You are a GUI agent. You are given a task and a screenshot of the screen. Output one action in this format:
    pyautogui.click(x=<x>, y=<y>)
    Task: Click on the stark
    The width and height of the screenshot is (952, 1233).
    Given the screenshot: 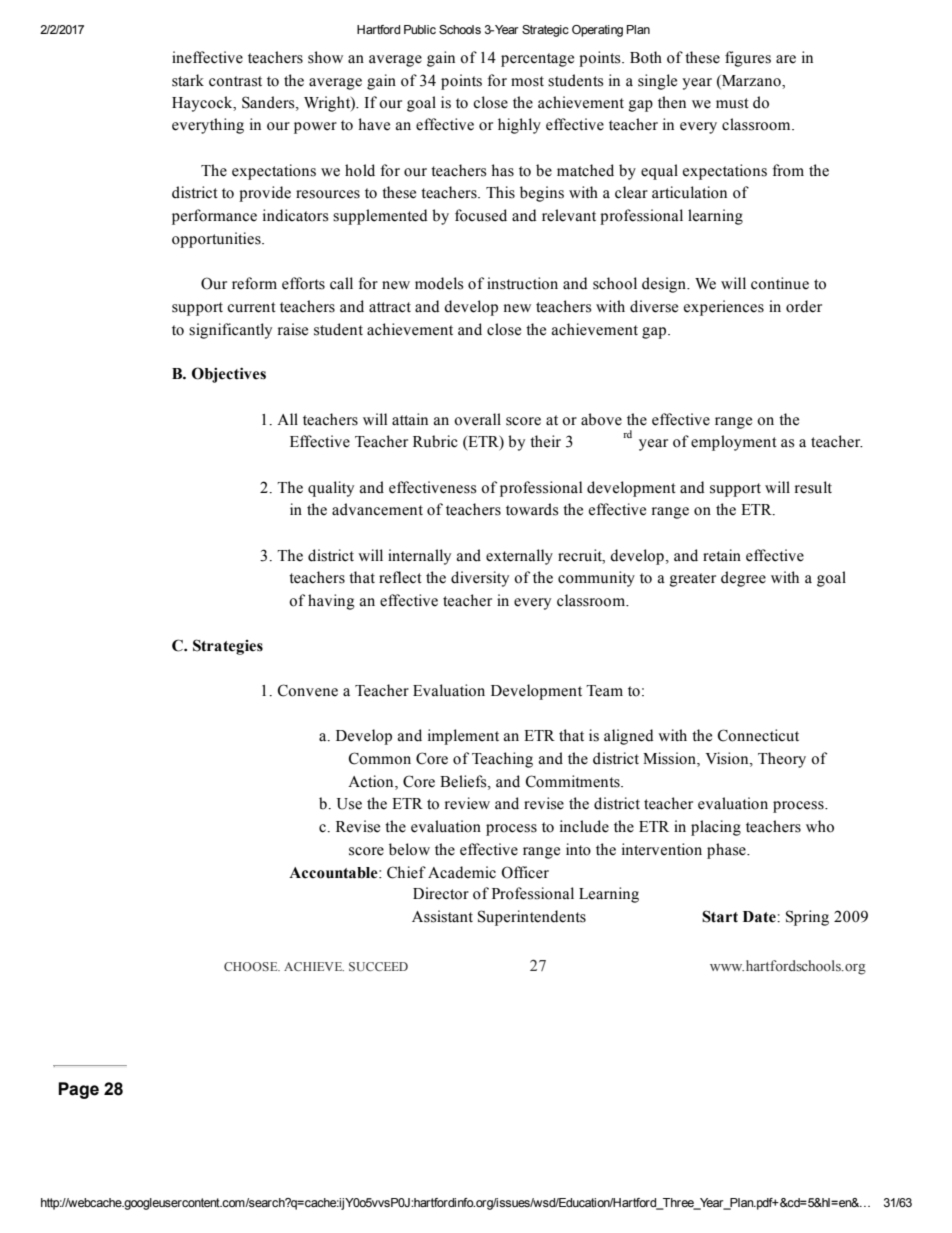 What is the action you would take?
    pyautogui.click(x=188, y=80)
